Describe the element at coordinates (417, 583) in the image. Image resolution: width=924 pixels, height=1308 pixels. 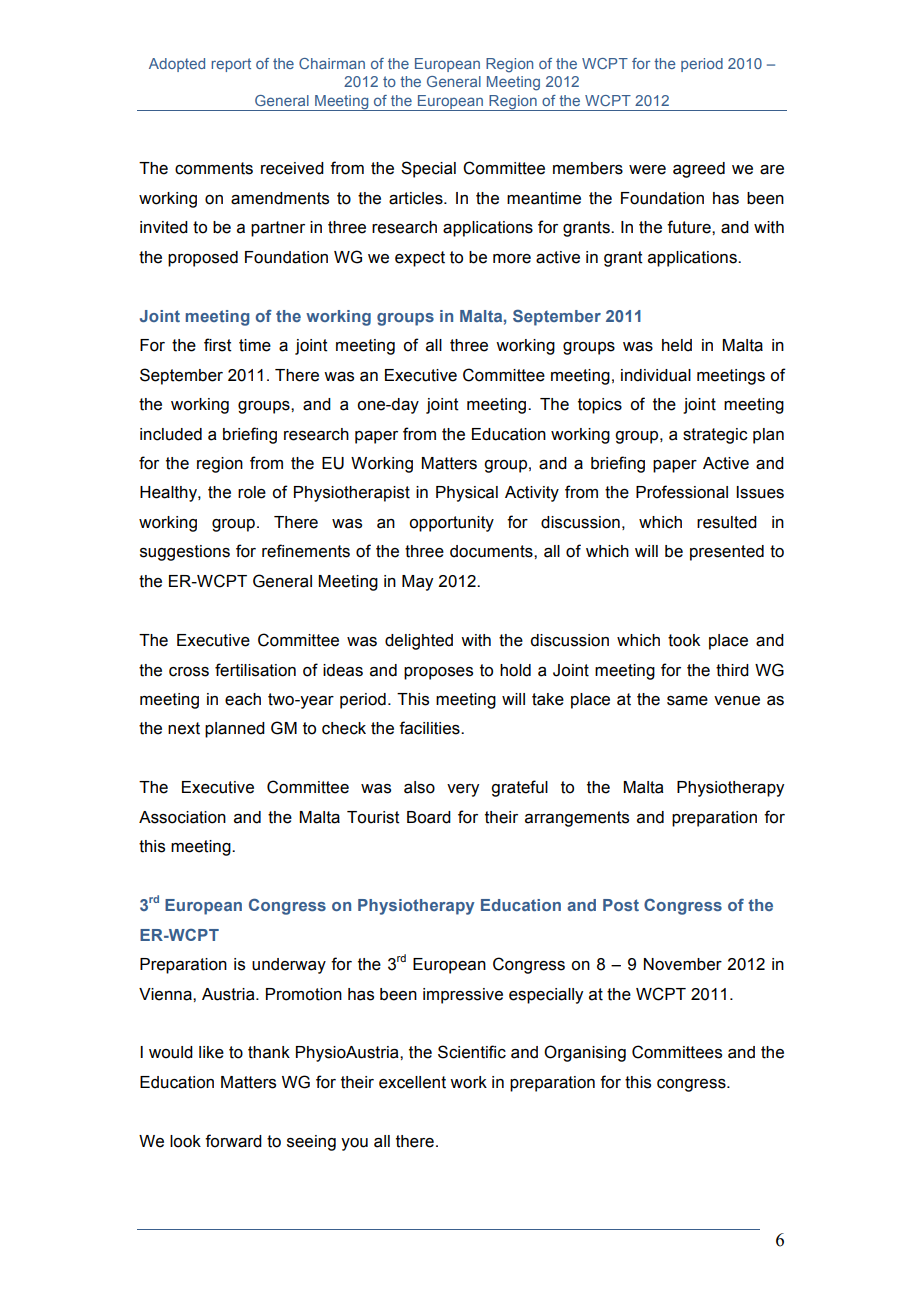
I see `May` at that location.
